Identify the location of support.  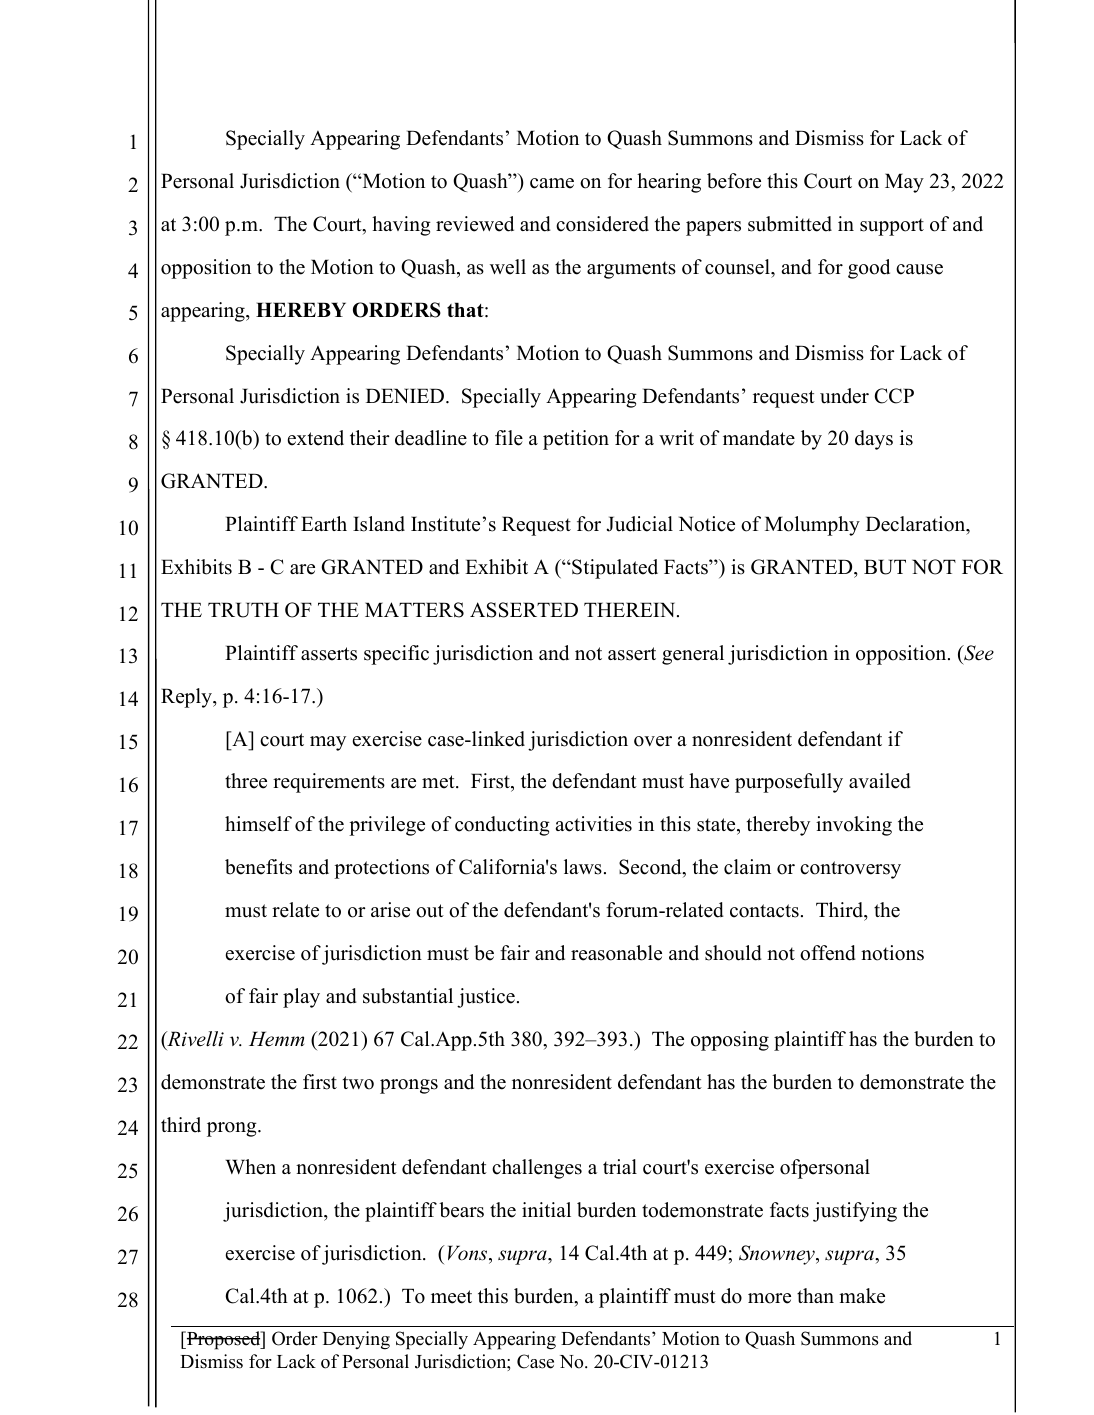
(892, 227).
